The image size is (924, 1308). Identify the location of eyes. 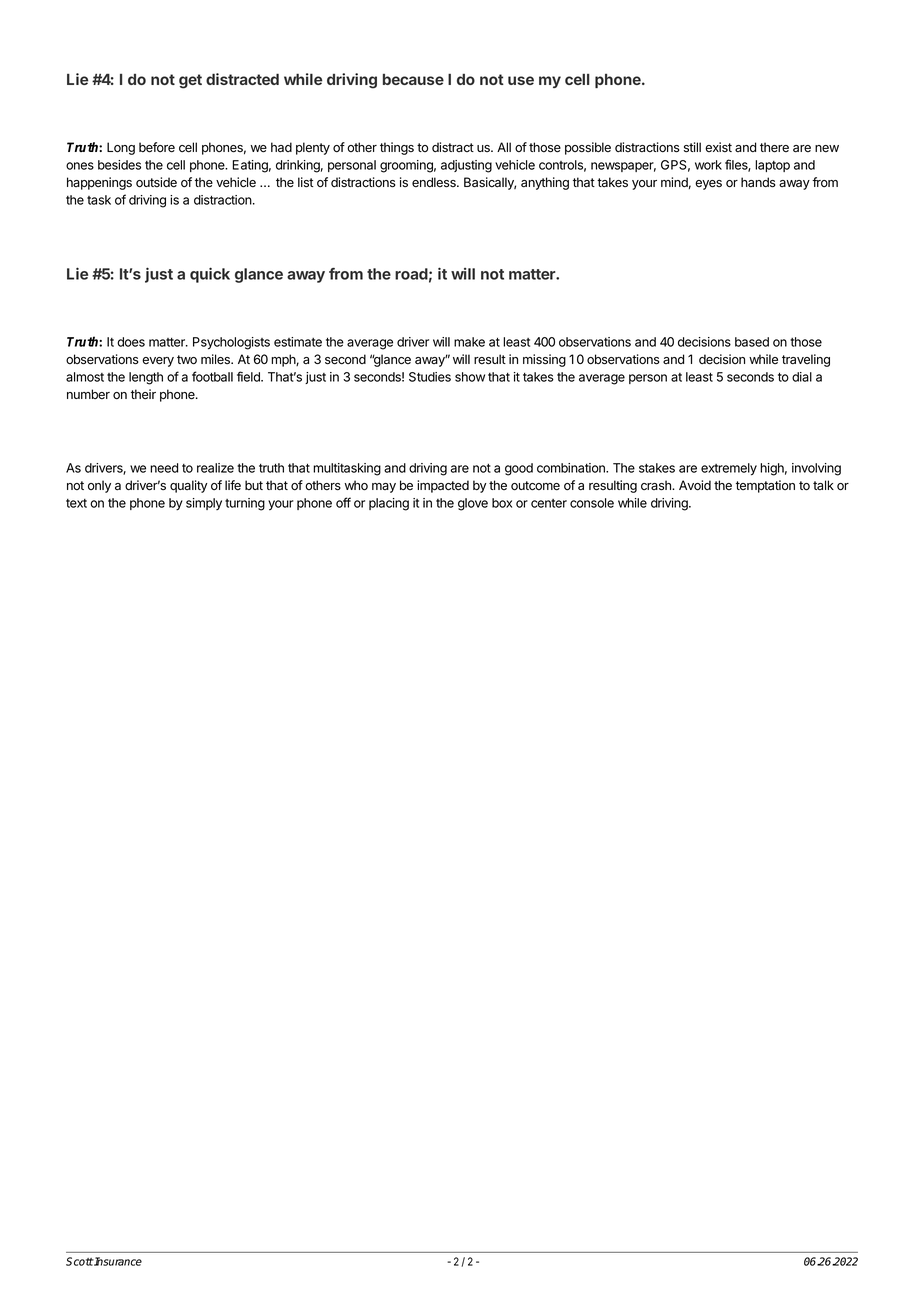
(708, 185).
